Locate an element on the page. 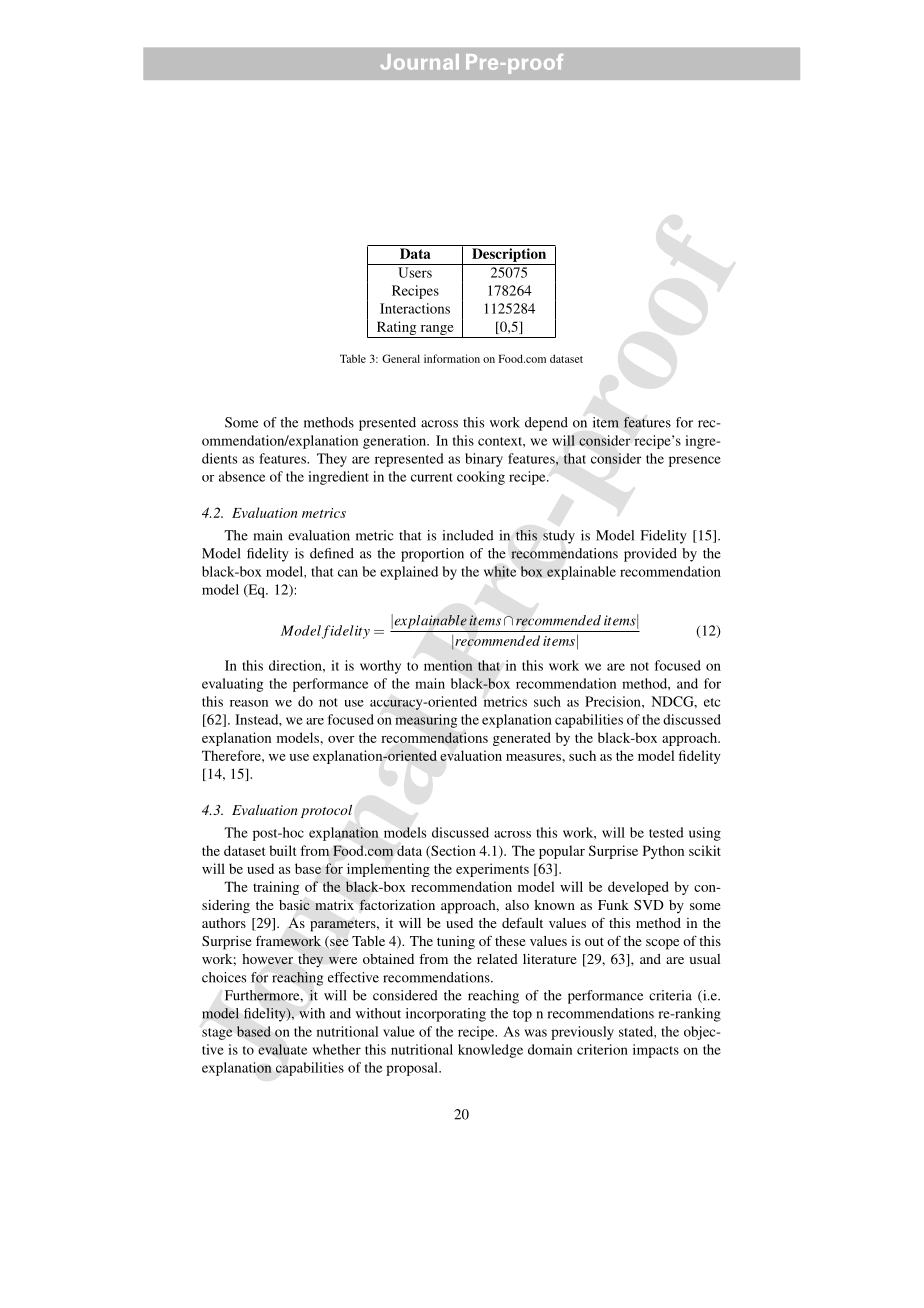 The width and height of the document is (924, 1308). protocol is located at coordinates (326, 811).
